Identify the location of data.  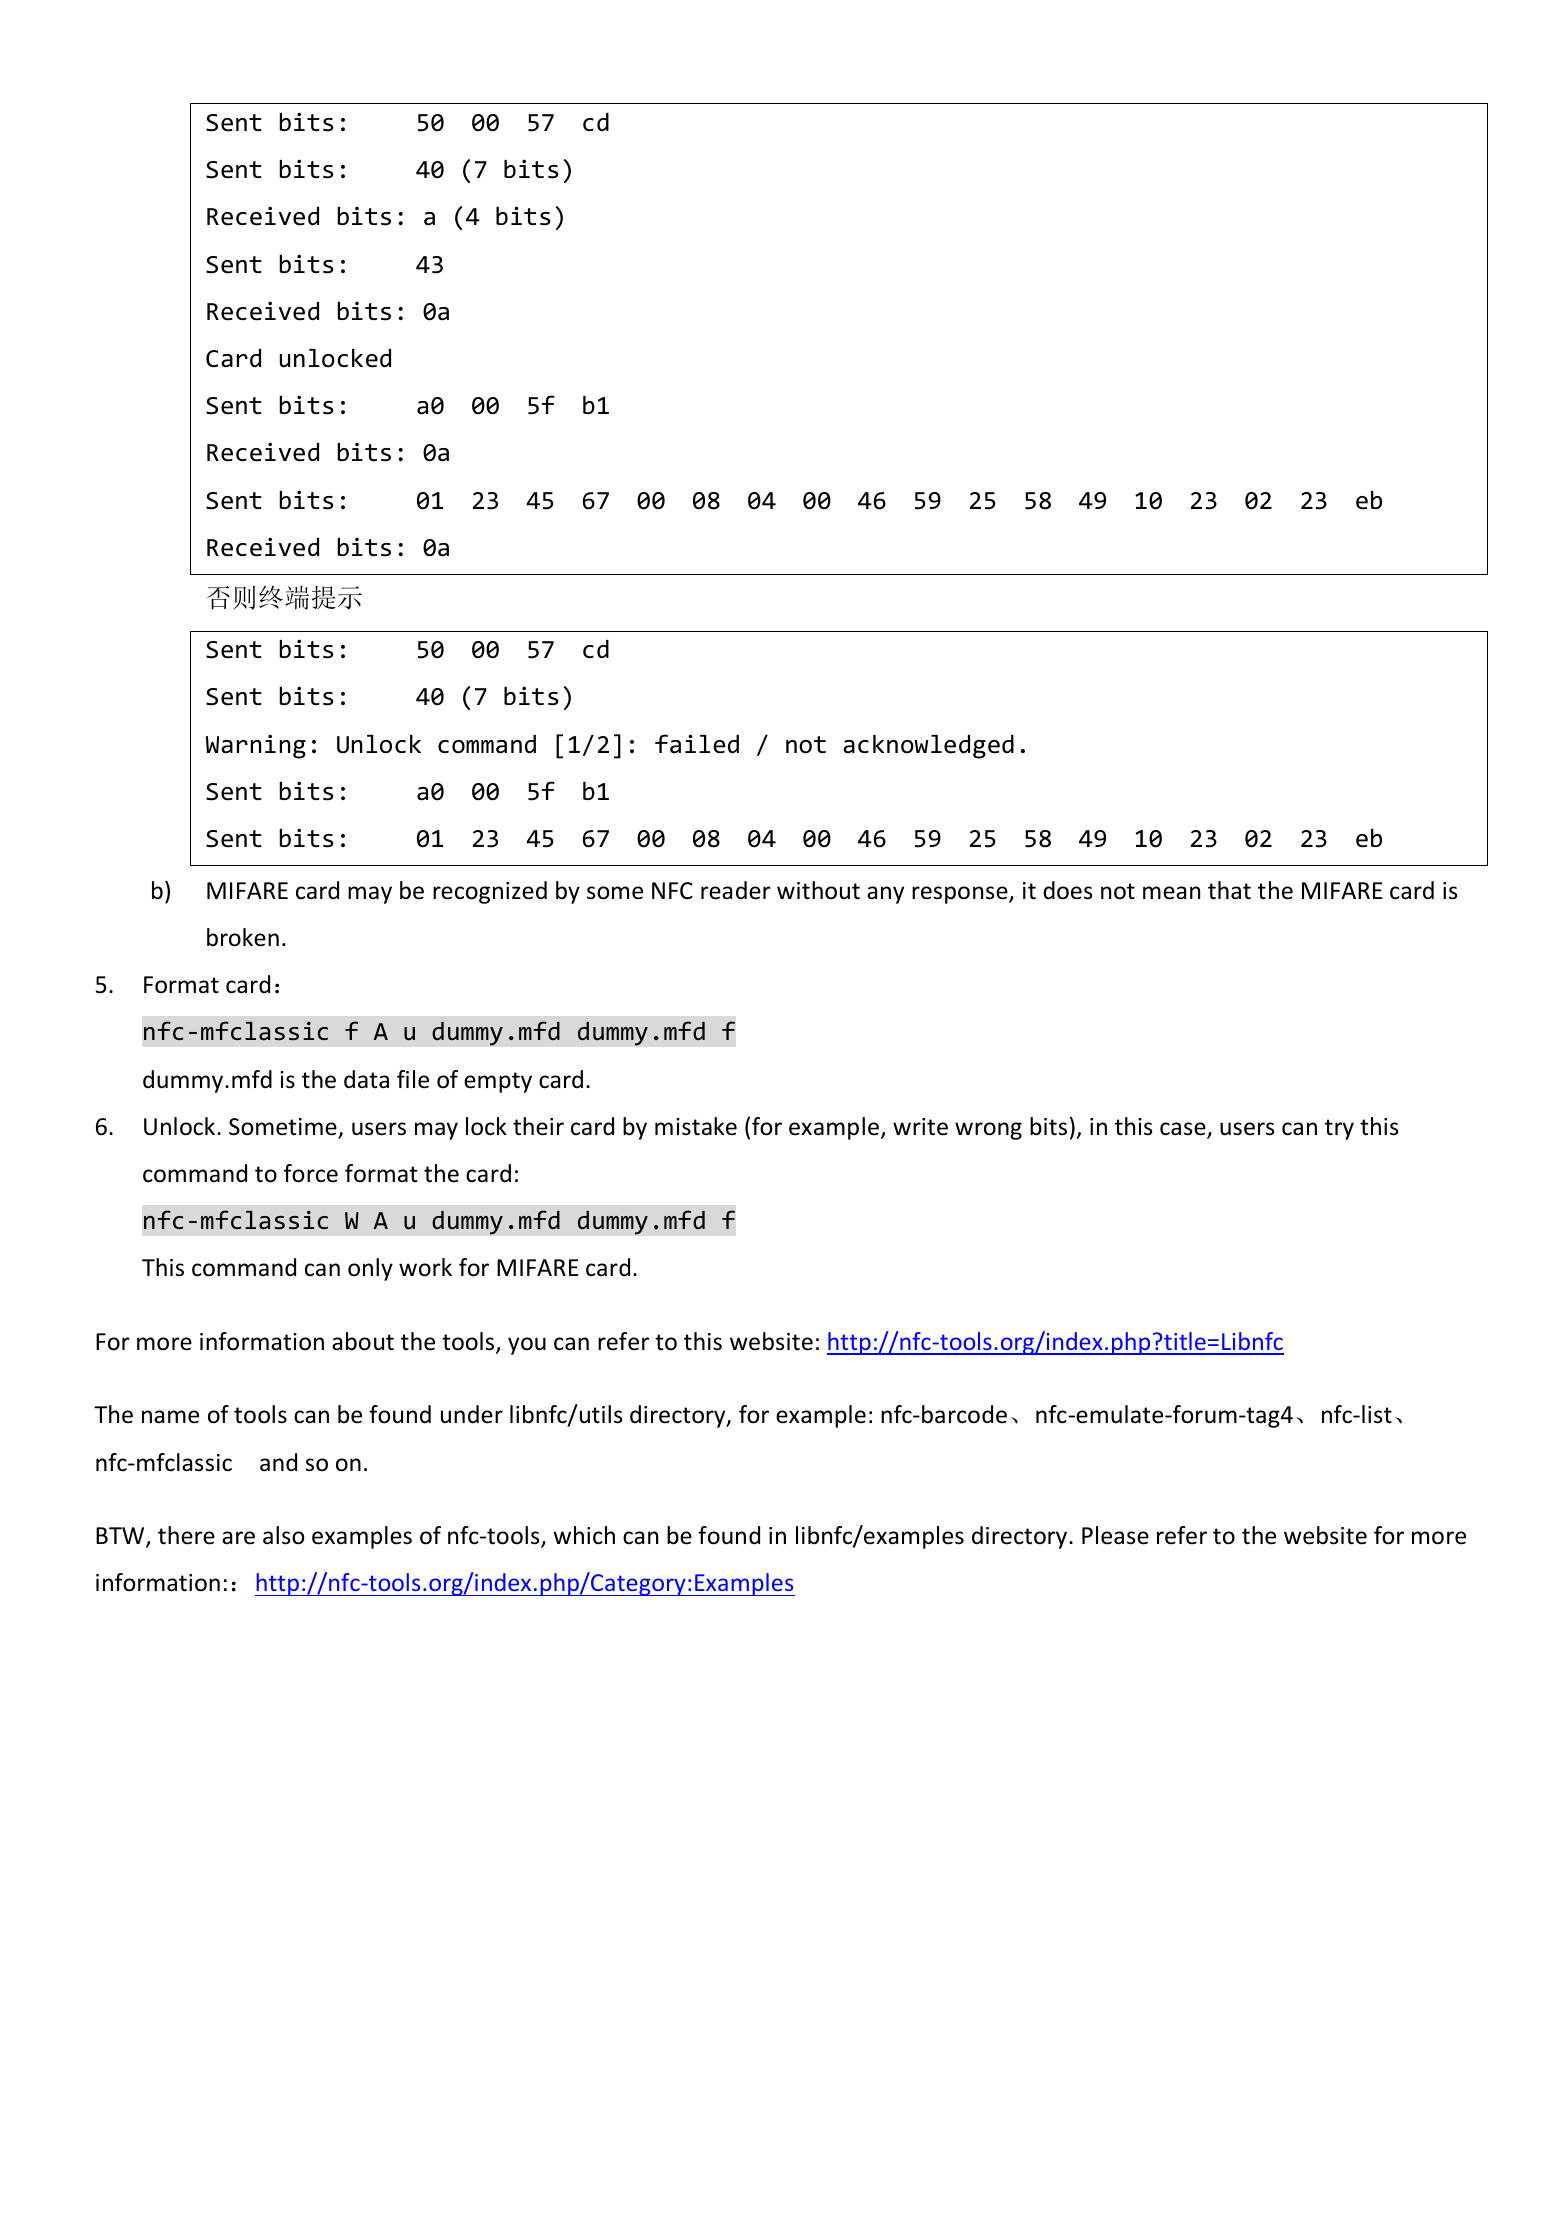
(366, 1079).
